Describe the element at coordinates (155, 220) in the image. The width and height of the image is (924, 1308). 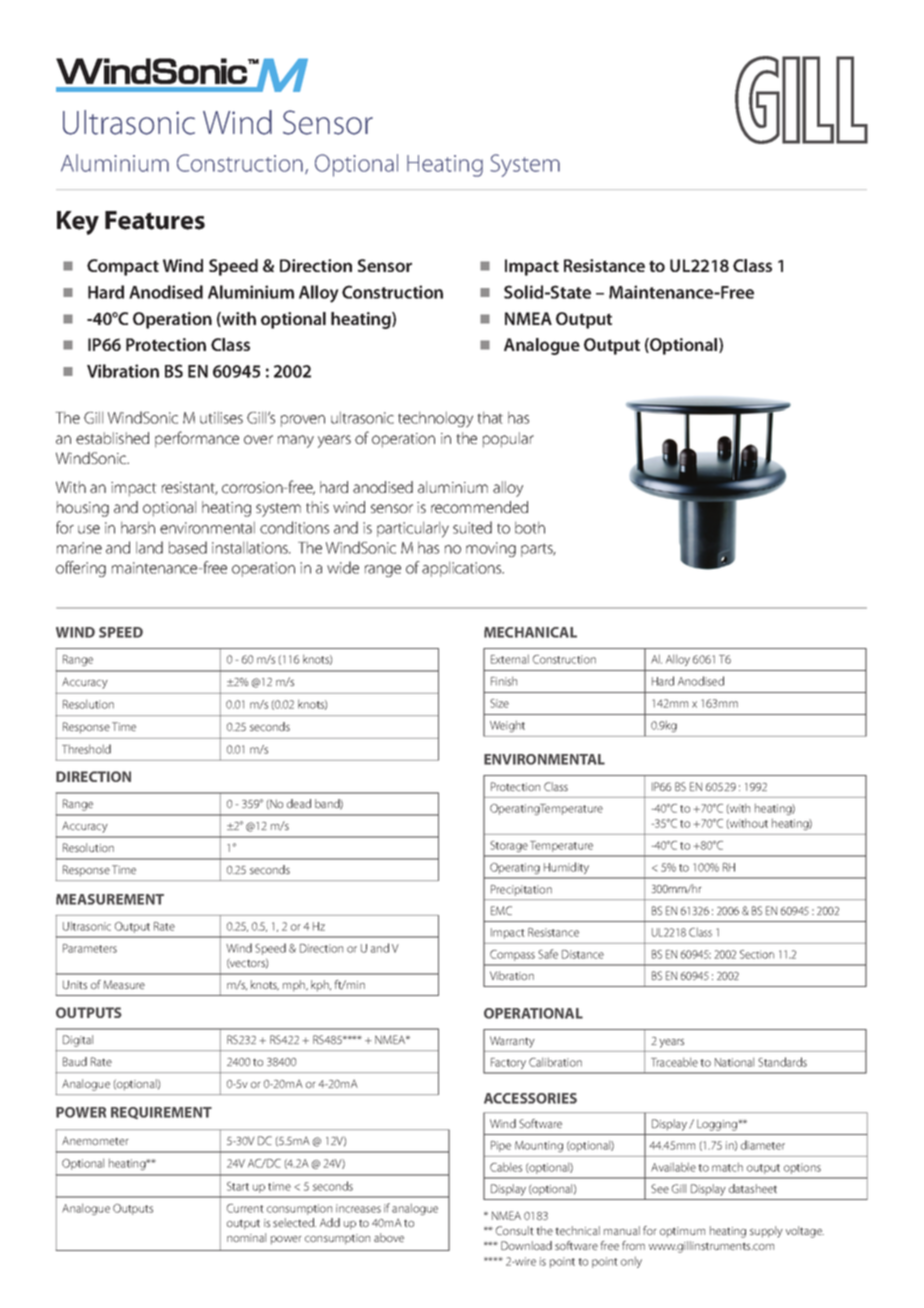
I see `Features` at that location.
